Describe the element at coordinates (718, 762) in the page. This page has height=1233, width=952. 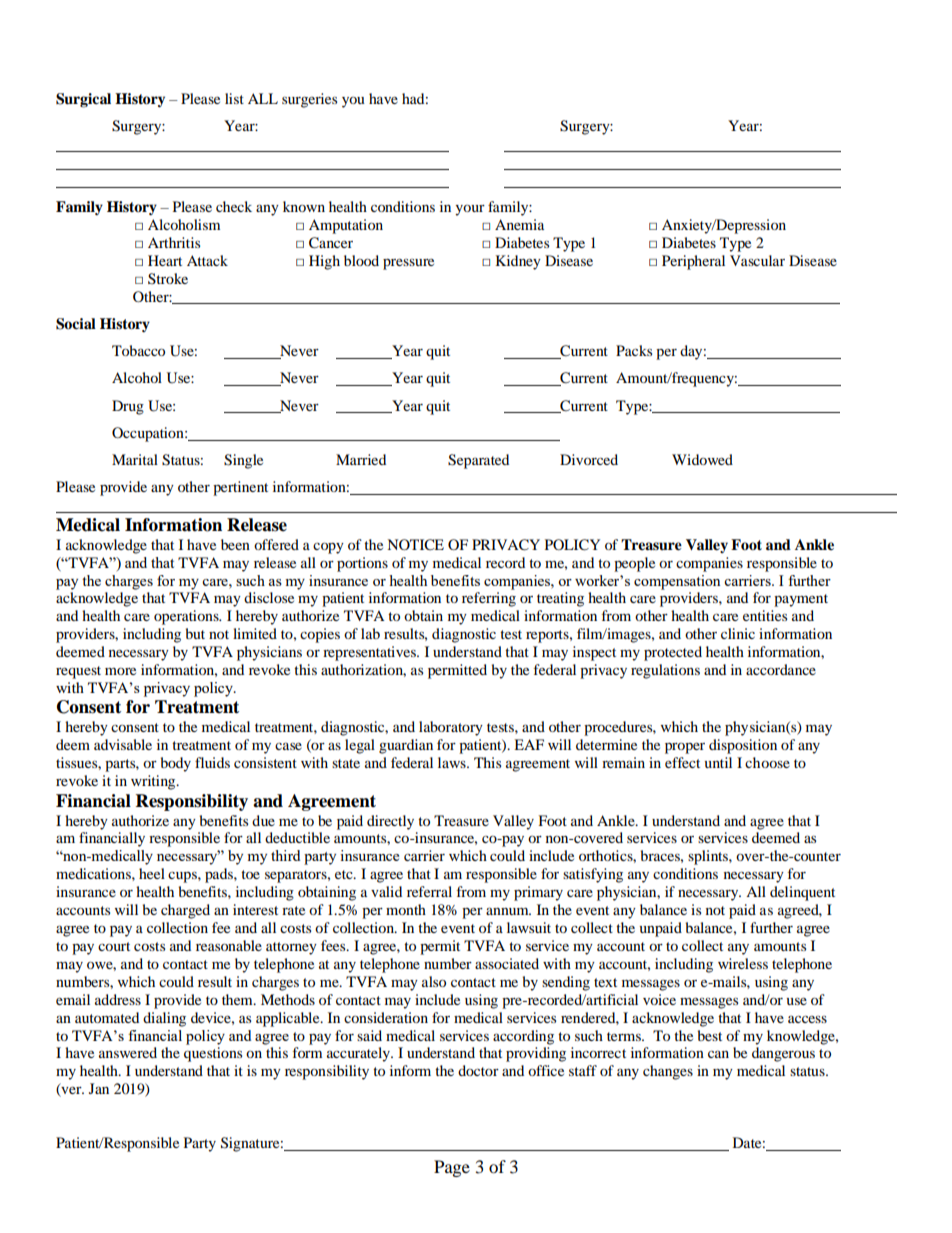
I see `until` at that location.
